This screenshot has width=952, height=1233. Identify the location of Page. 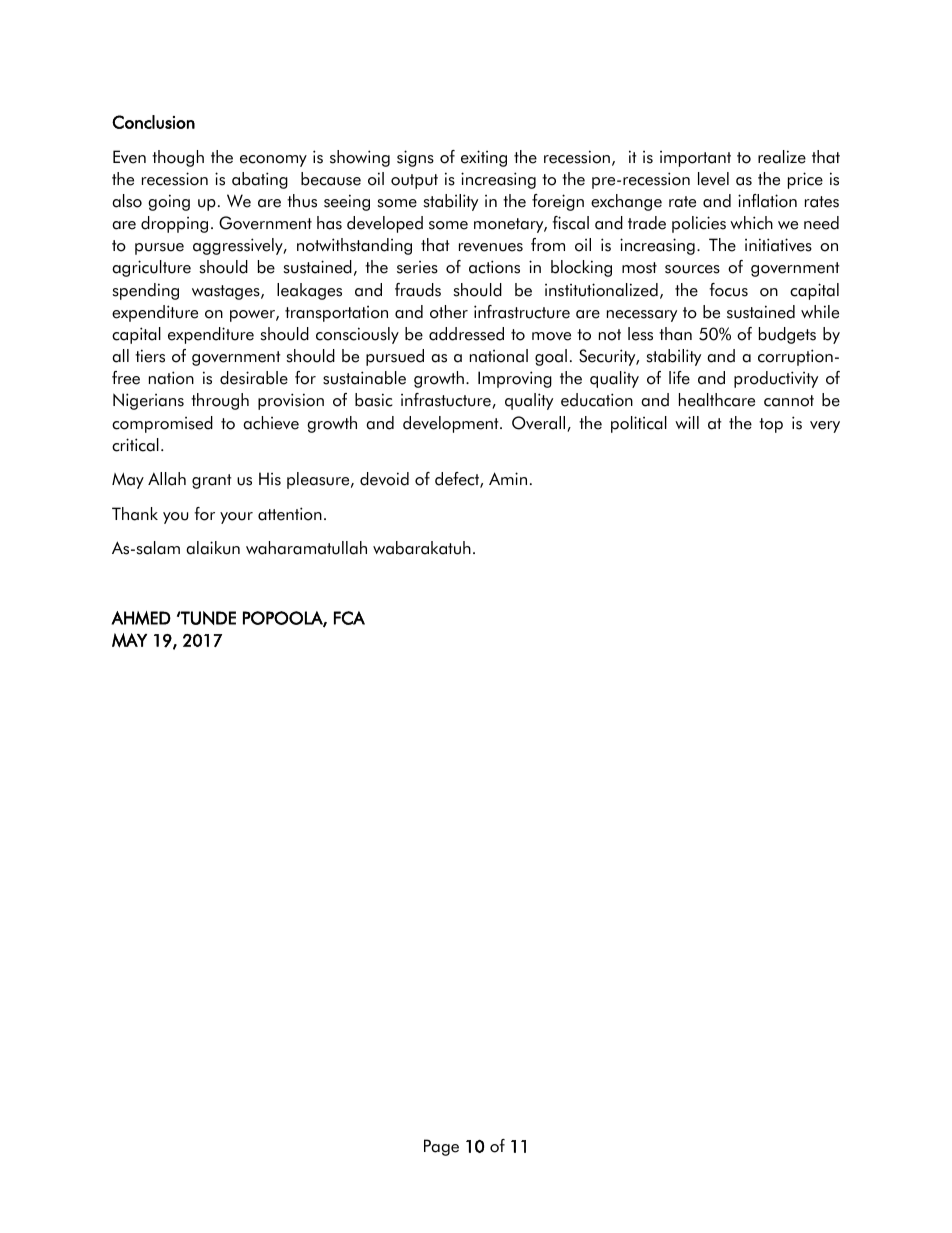
(441, 1147).
